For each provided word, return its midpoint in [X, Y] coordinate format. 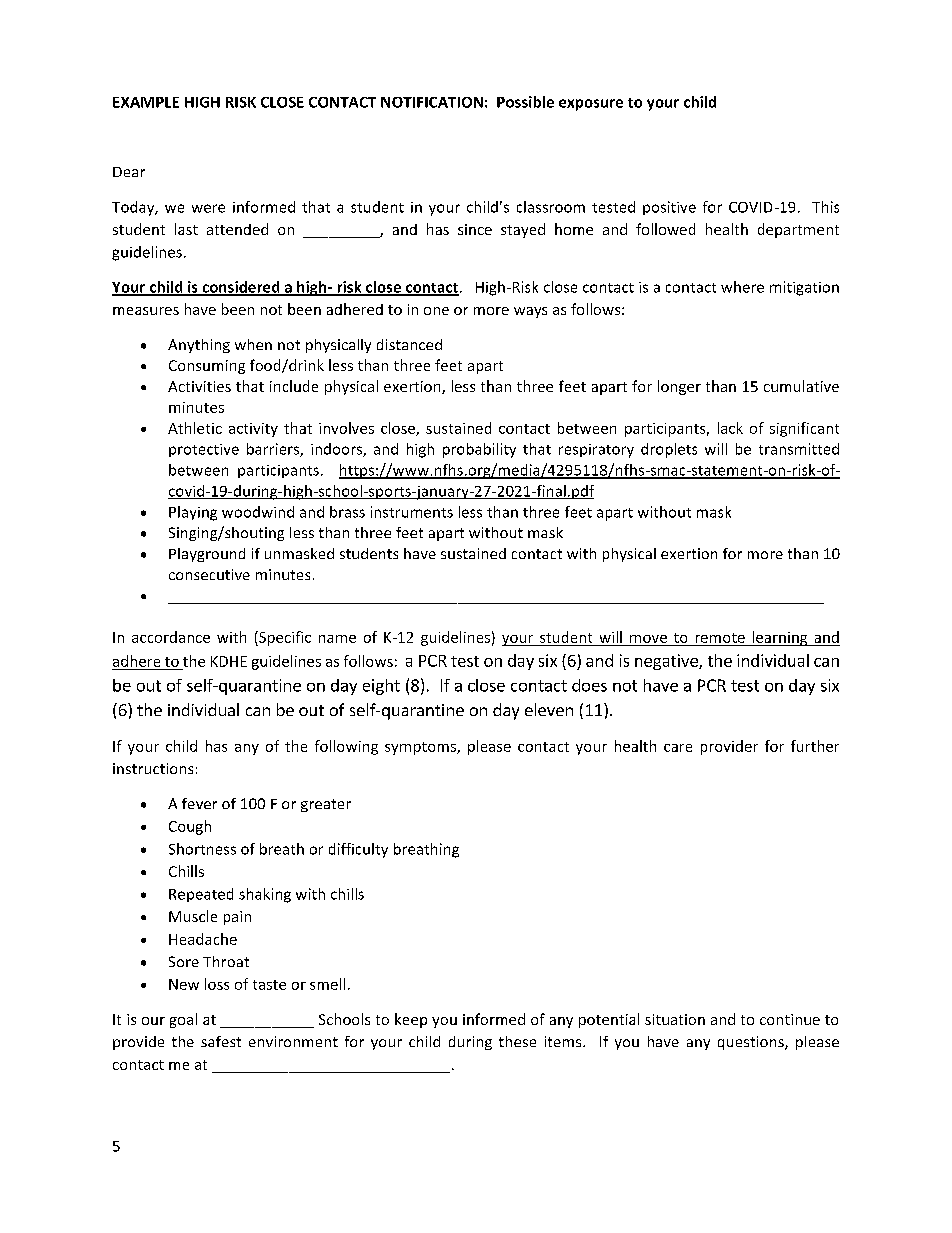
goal [183, 1020]
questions [752, 1043]
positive [669, 208]
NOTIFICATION [432, 102]
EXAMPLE [146, 102]
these [517, 1041]
